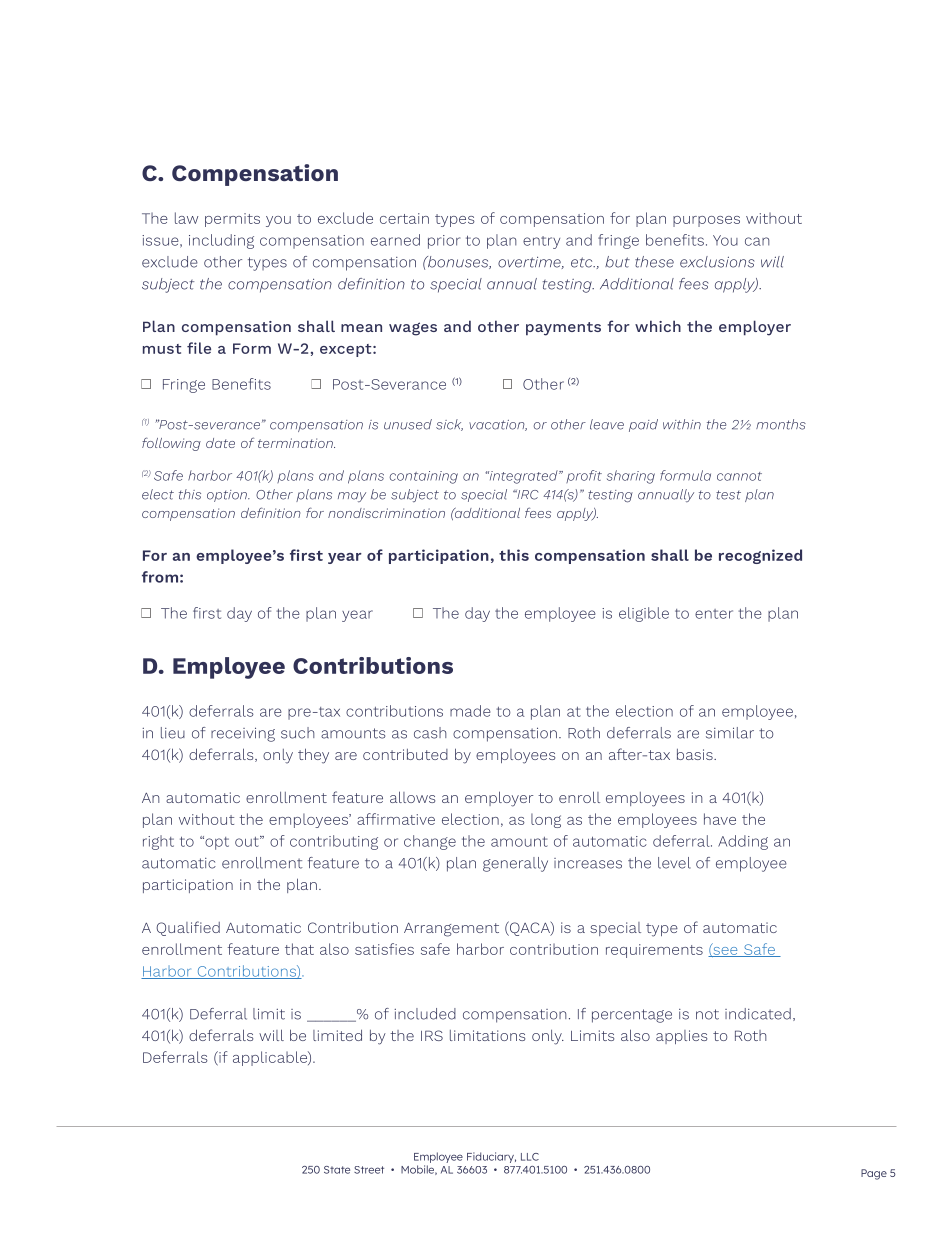  What do you see at coordinates (337, 1170) in the document?
I see `State` at bounding box center [337, 1170].
